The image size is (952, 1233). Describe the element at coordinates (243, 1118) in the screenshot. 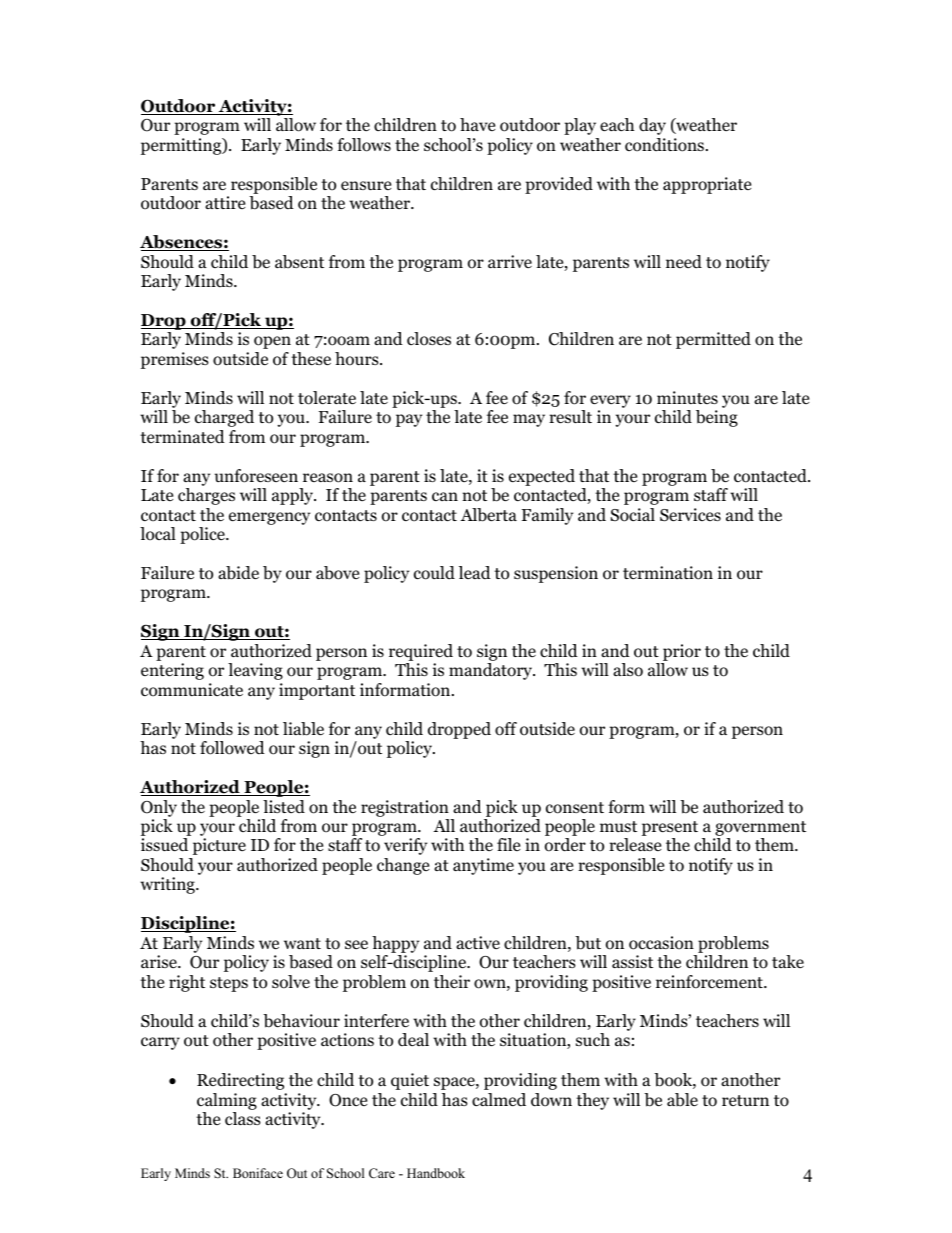

I see `class` at that location.
